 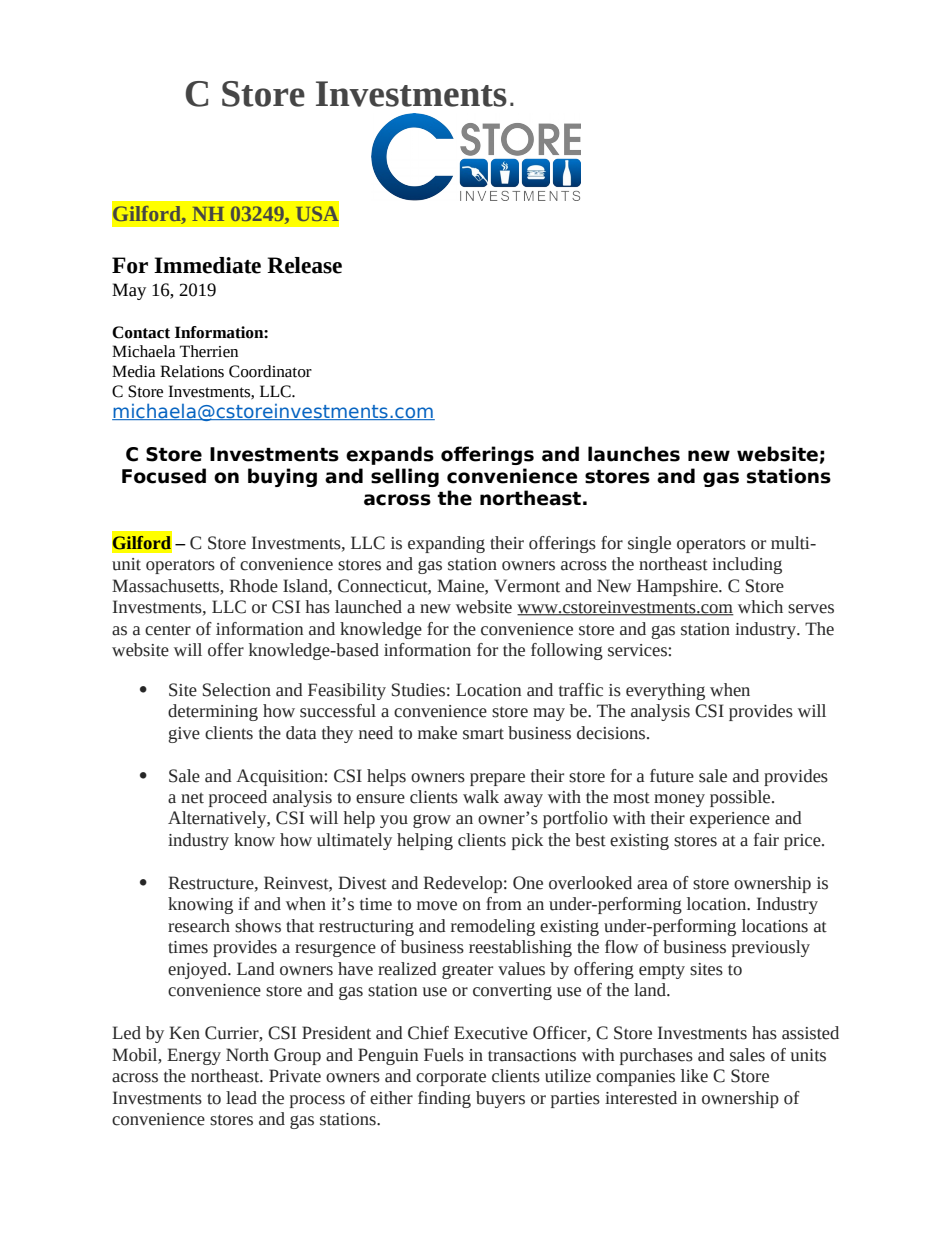 What do you see at coordinates (304, 265) in the image?
I see `Release` at bounding box center [304, 265].
